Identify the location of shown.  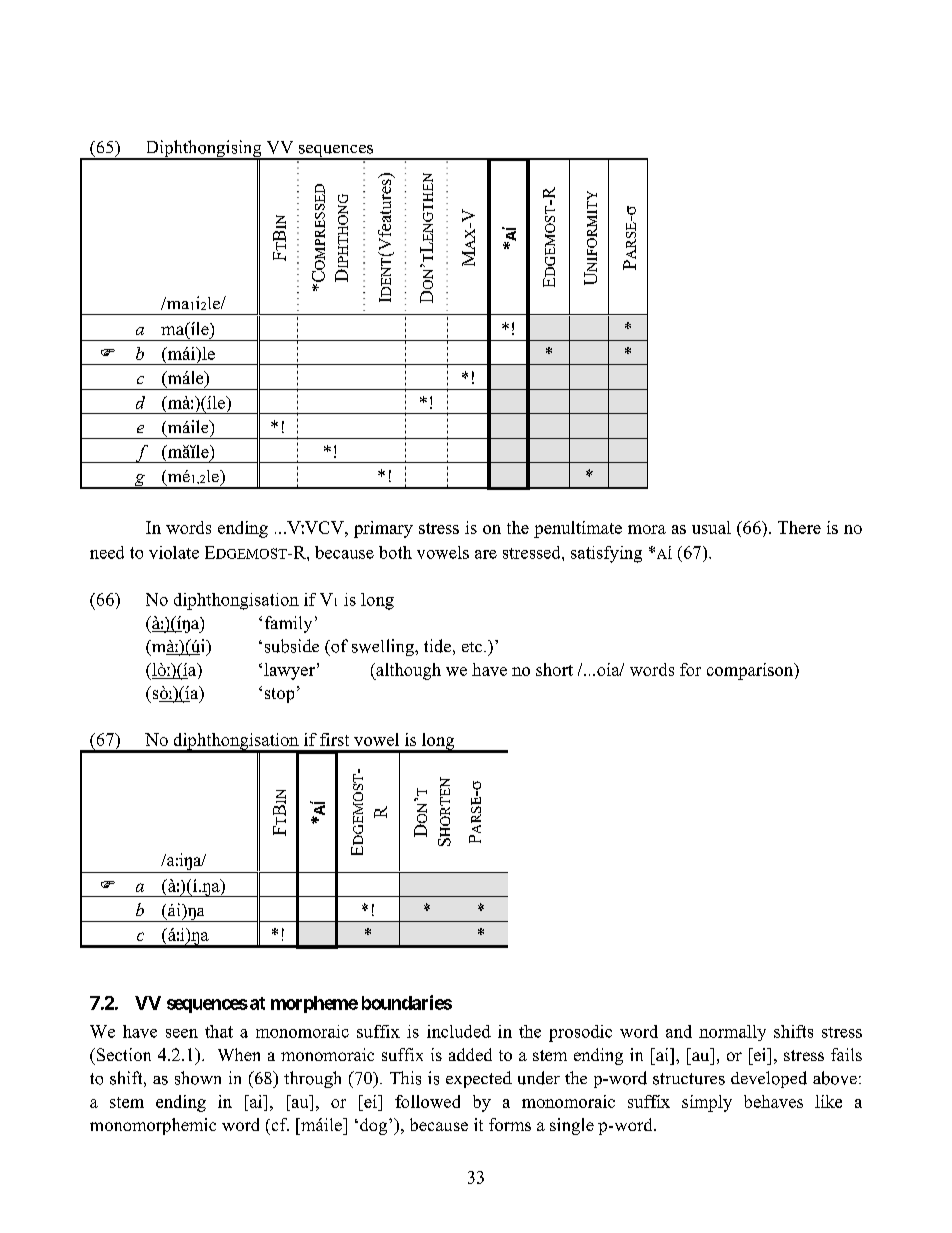
(198, 1078).
